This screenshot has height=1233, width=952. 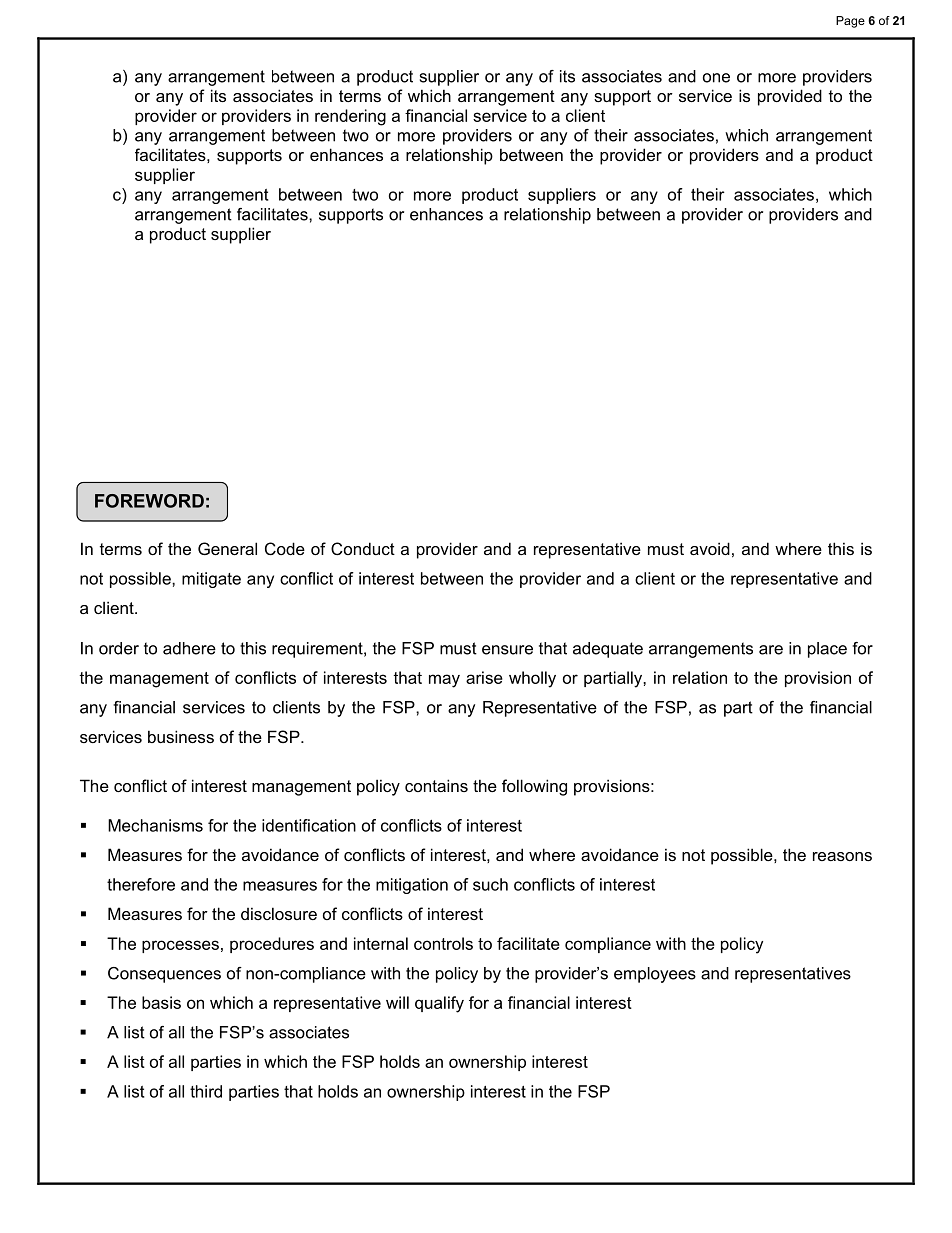 What do you see at coordinates (206, 1091) in the screenshot?
I see `third` at bounding box center [206, 1091].
